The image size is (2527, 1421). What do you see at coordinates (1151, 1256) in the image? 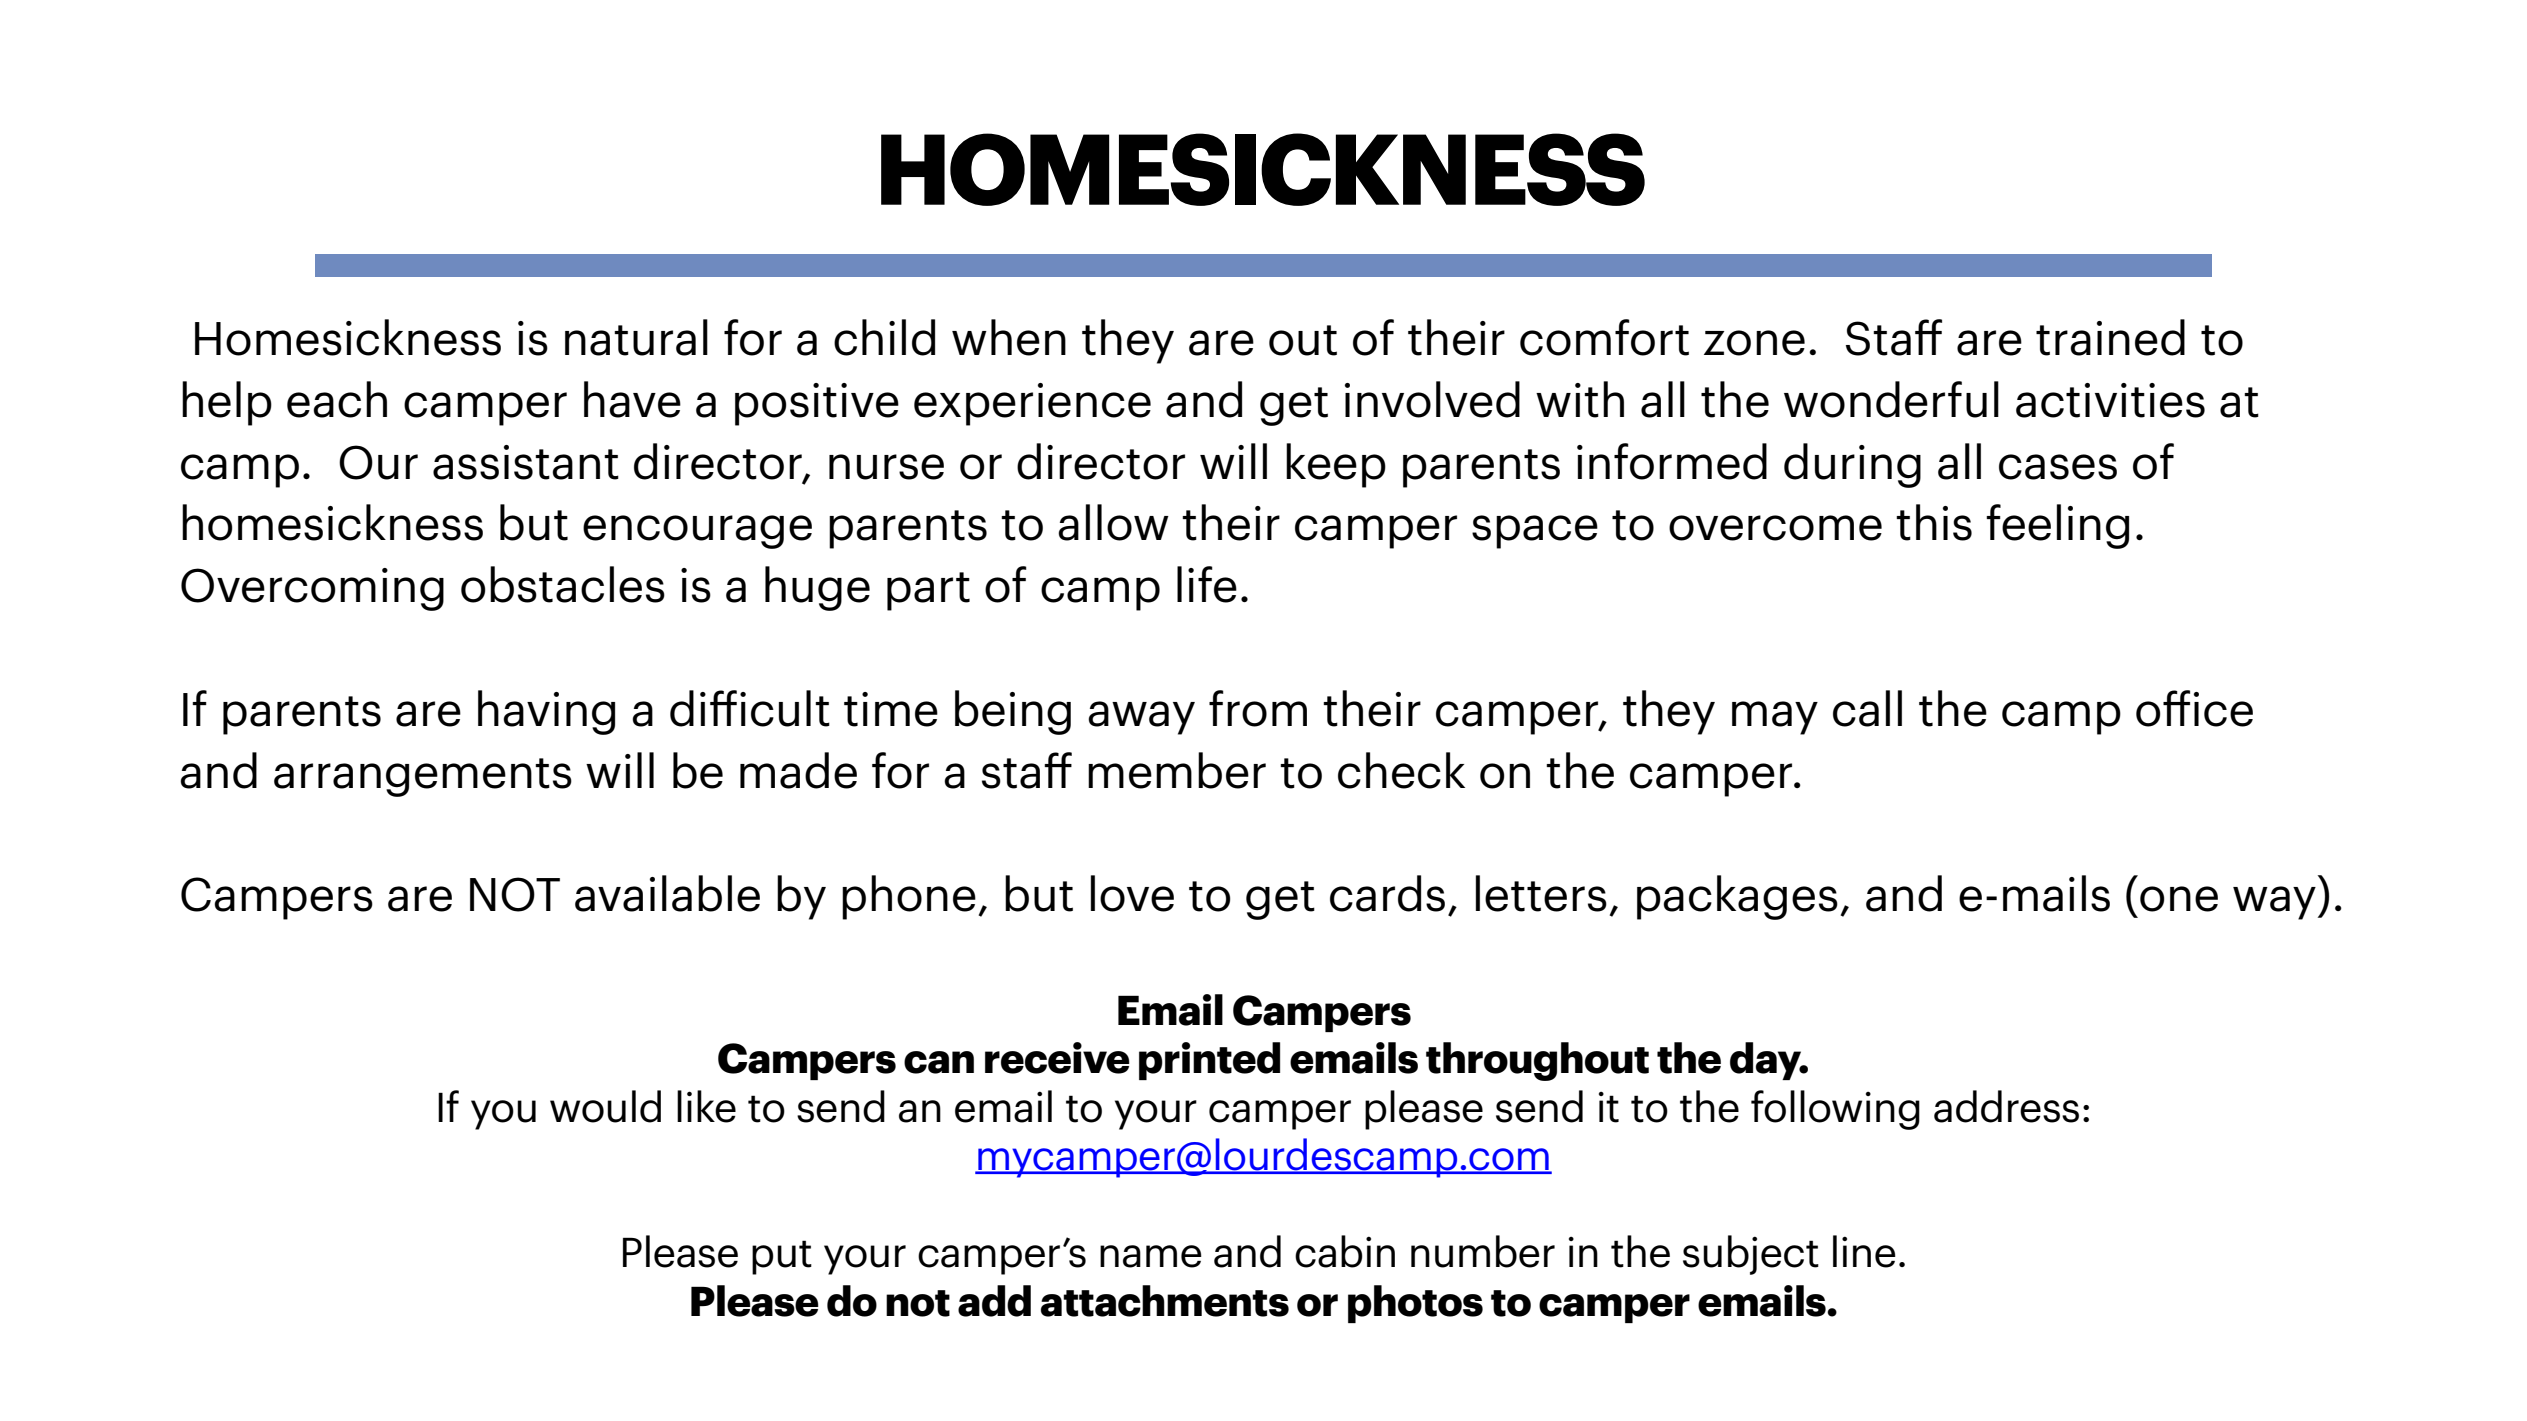
I see `name` at bounding box center [1151, 1256].
